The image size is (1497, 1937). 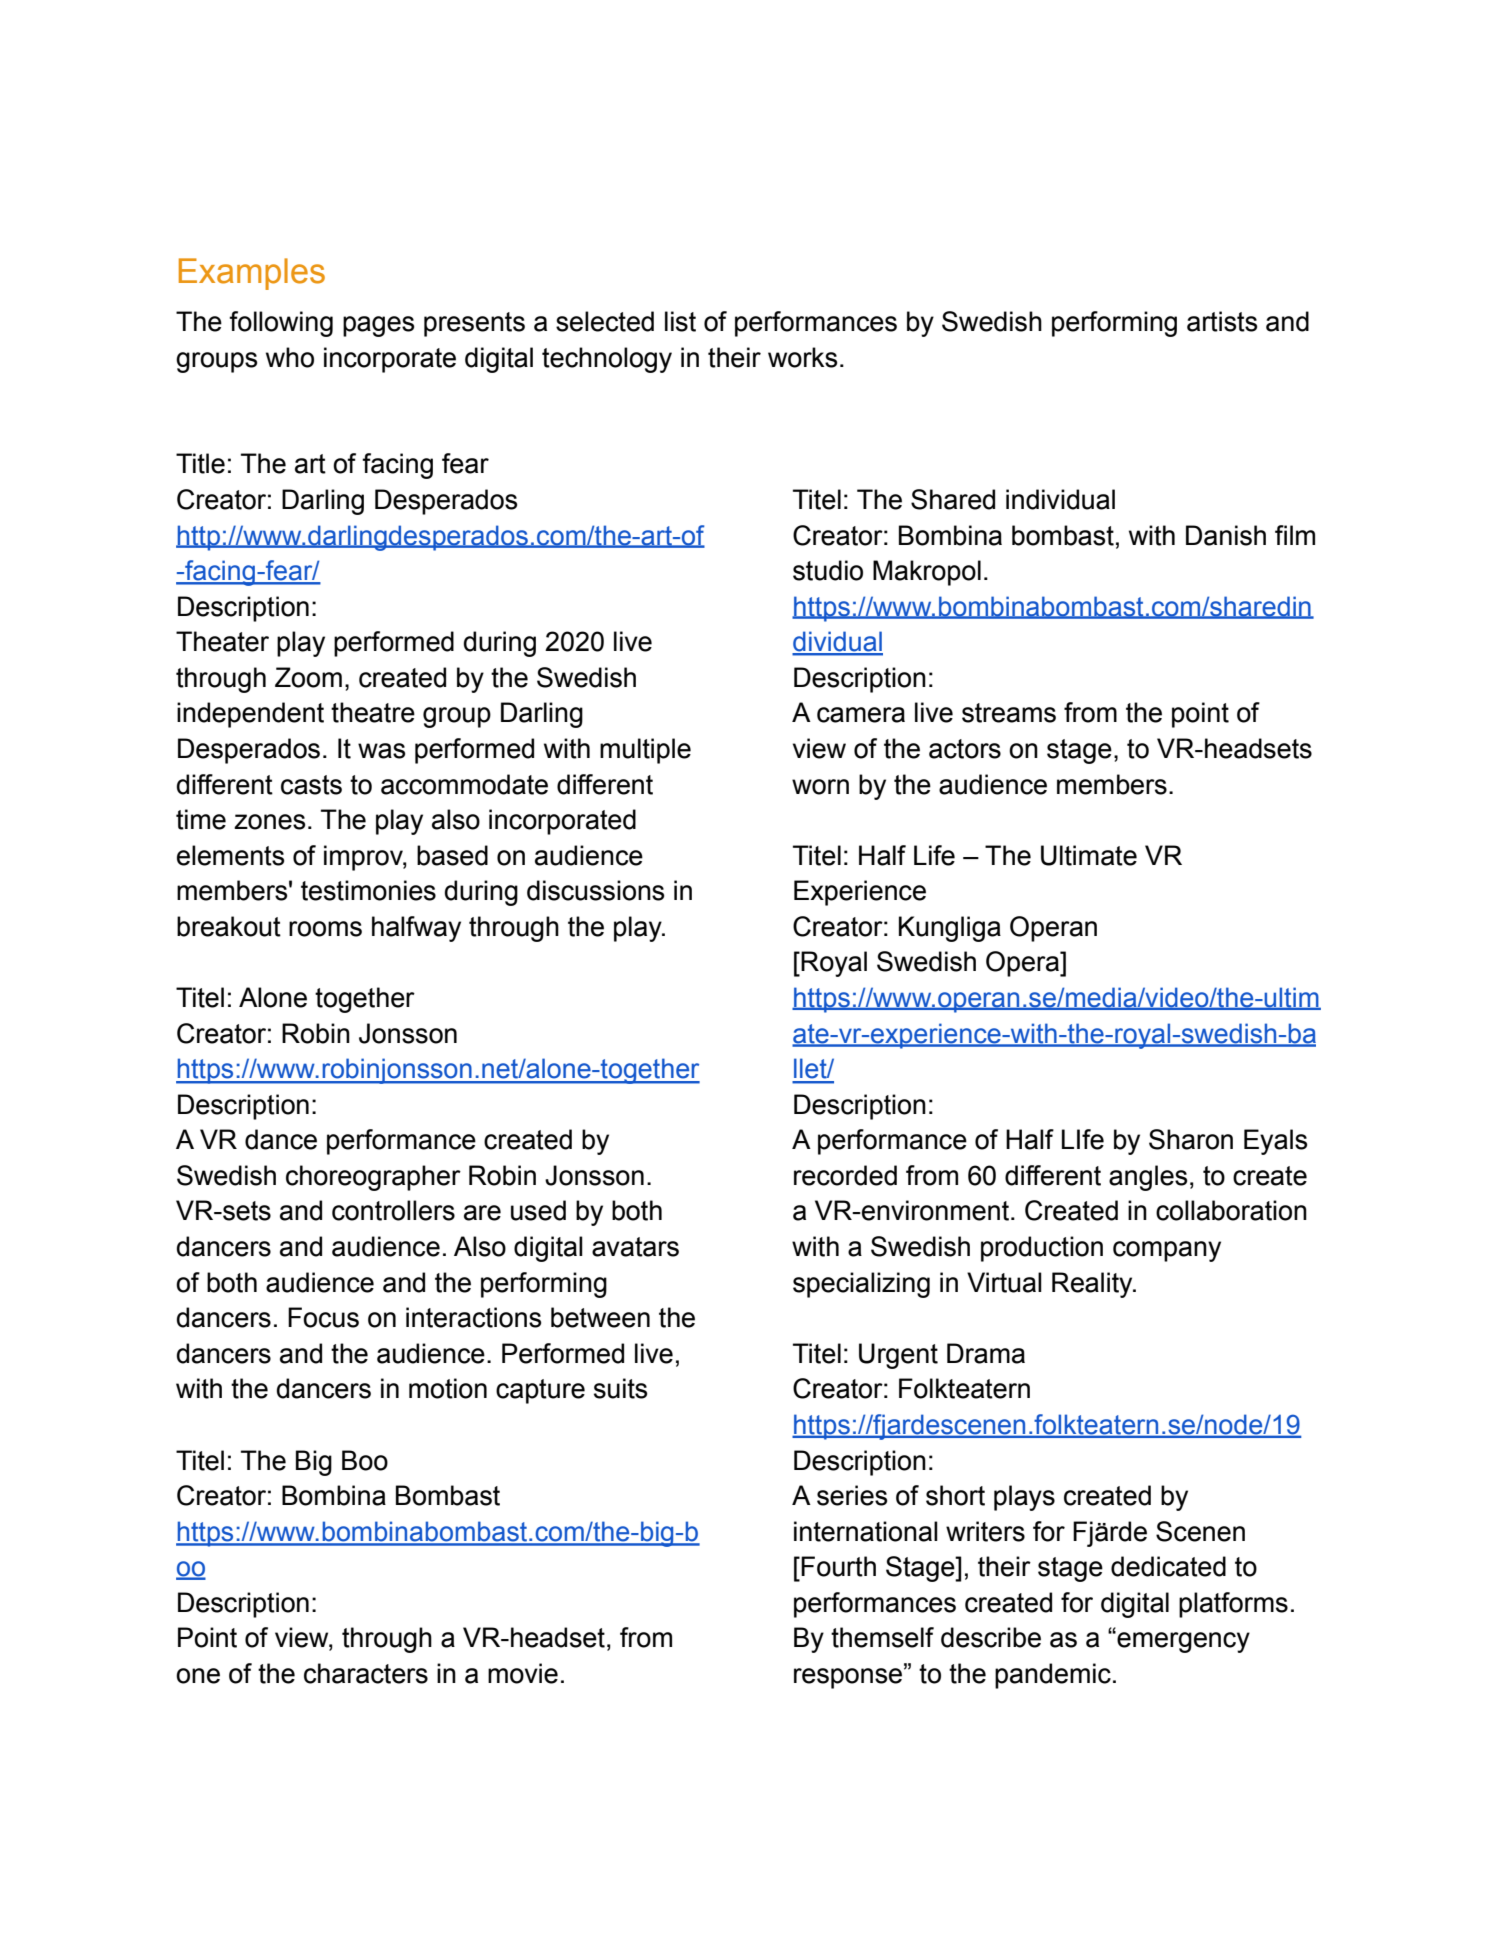 I want to click on artists, so click(x=1222, y=321).
